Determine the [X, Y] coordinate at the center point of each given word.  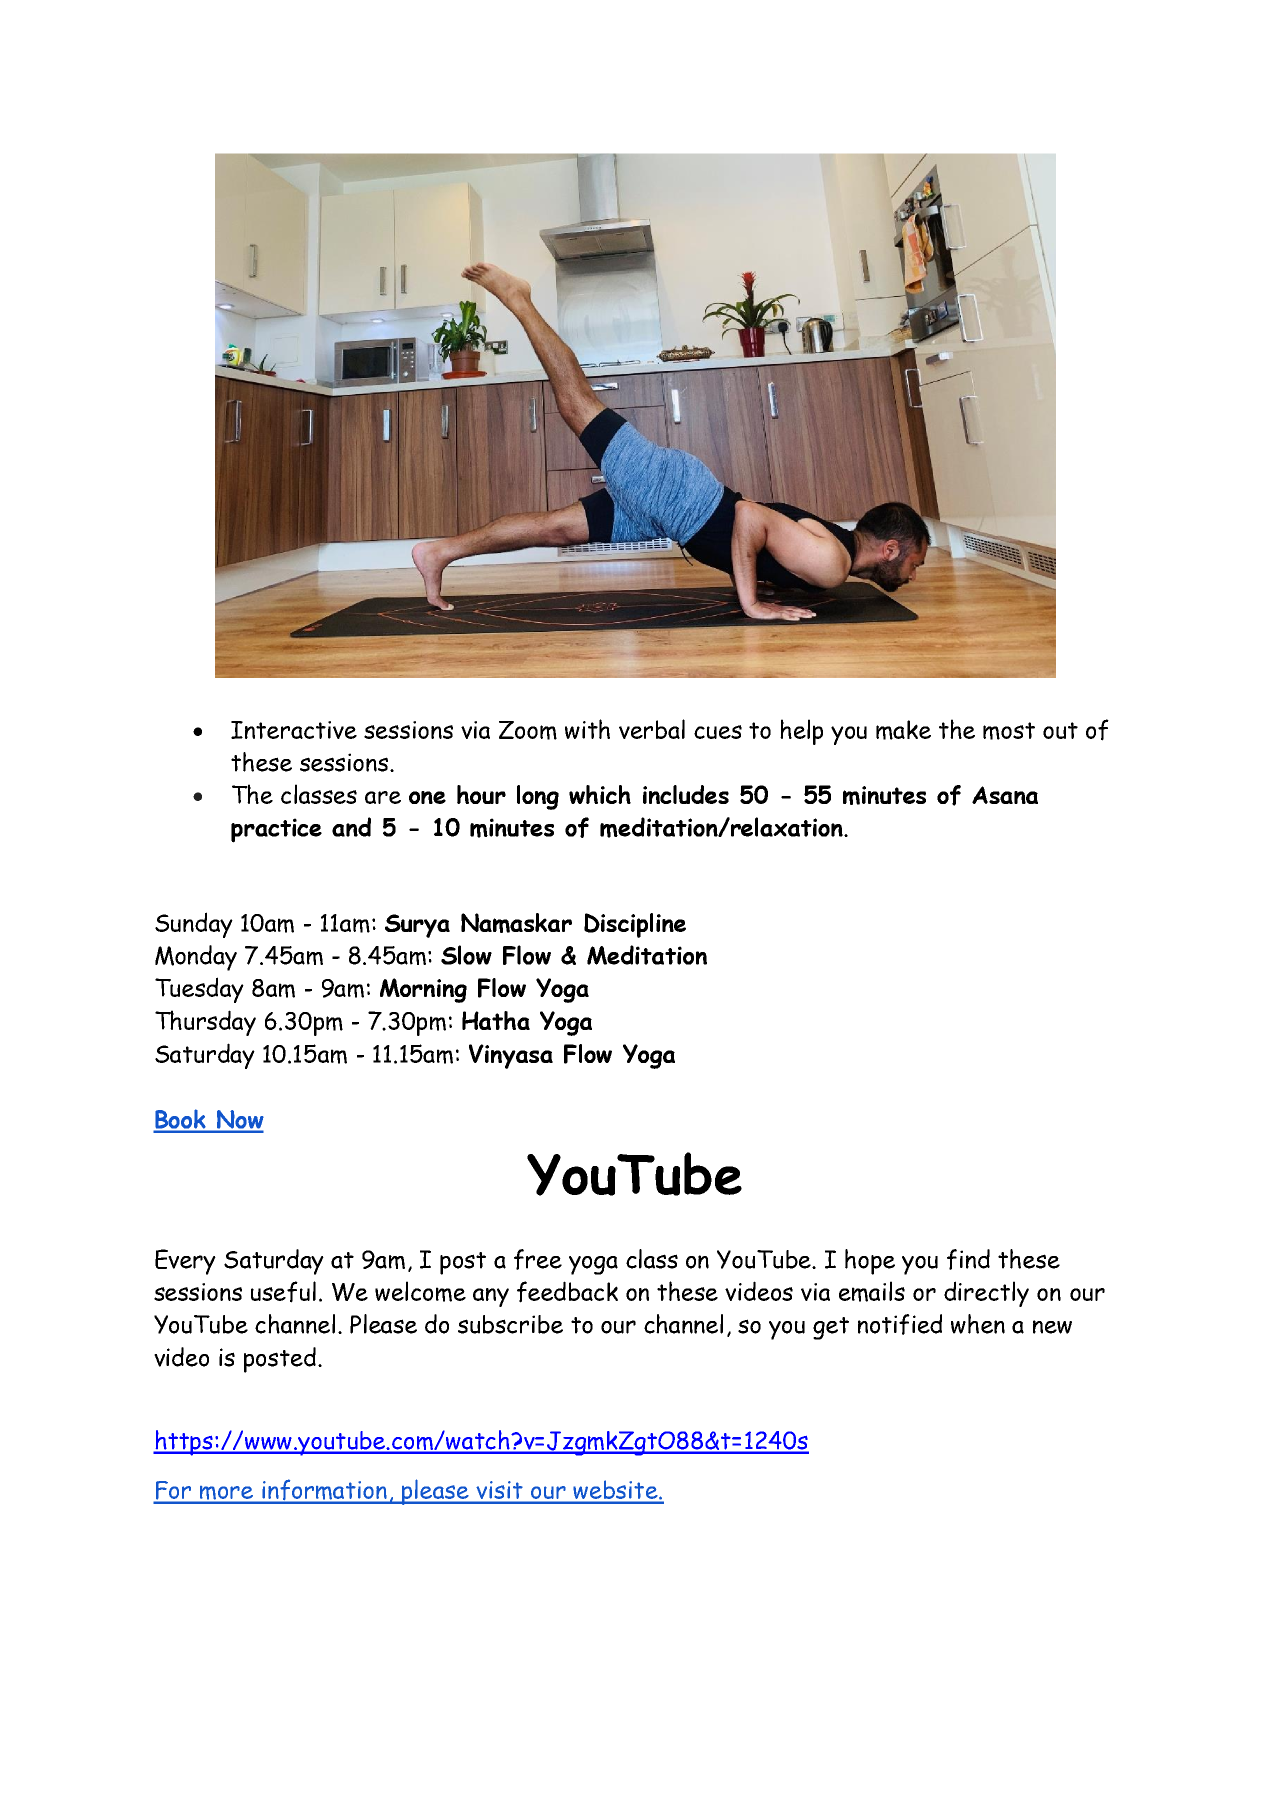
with [587, 729]
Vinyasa [511, 1056]
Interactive [294, 730]
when [978, 1324]
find [968, 1259]
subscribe [510, 1324]
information [325, 1491]
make [903, 730]
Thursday [205, 1023]
